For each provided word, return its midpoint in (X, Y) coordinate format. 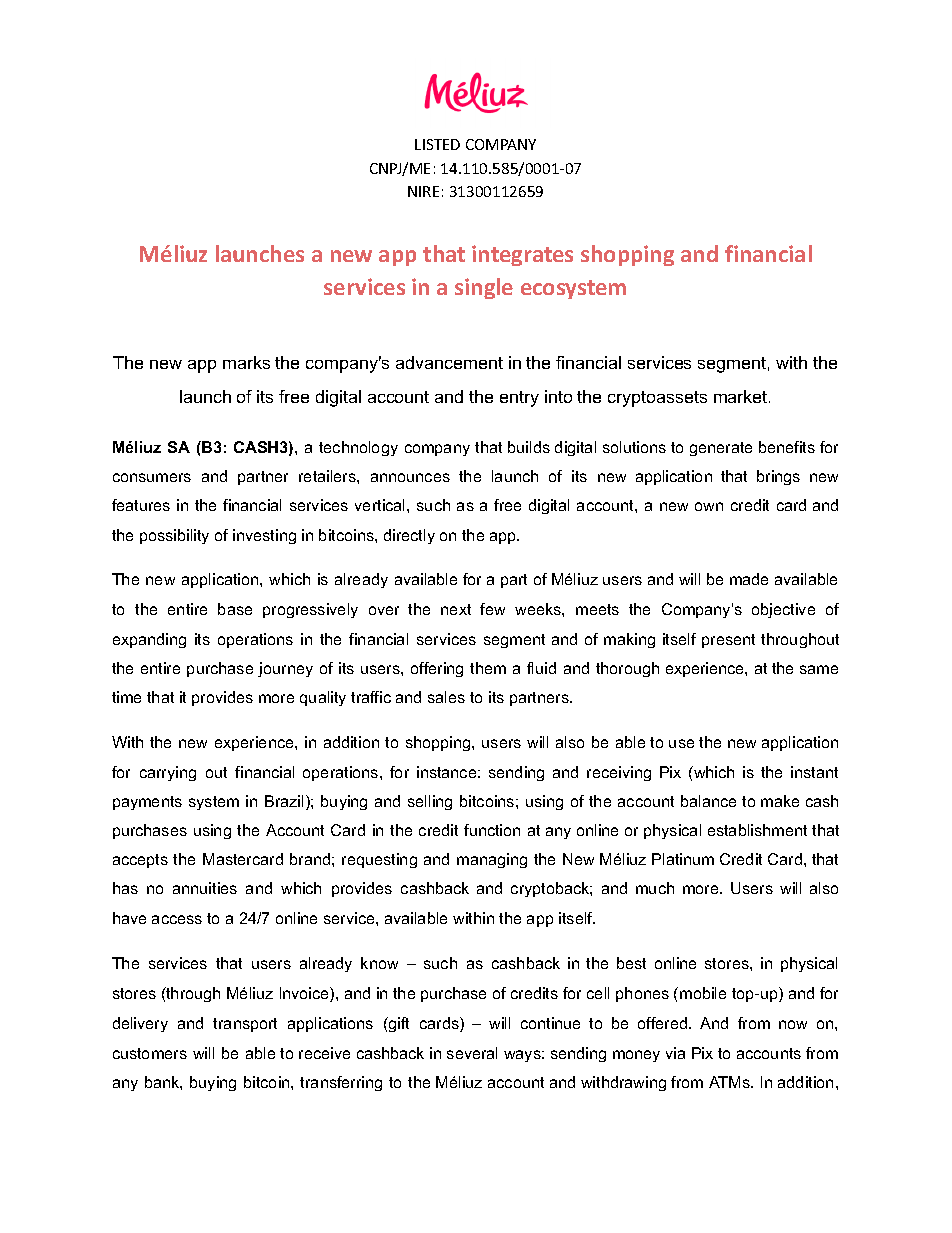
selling (430, 802)
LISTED (437, 144)
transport (245, 1025)
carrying (168, 773)
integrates (522, 255)
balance (708, 801)
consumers (152, 477)
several (472, 1053)
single (484, 288)
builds (529, 447)
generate (721, 449)
